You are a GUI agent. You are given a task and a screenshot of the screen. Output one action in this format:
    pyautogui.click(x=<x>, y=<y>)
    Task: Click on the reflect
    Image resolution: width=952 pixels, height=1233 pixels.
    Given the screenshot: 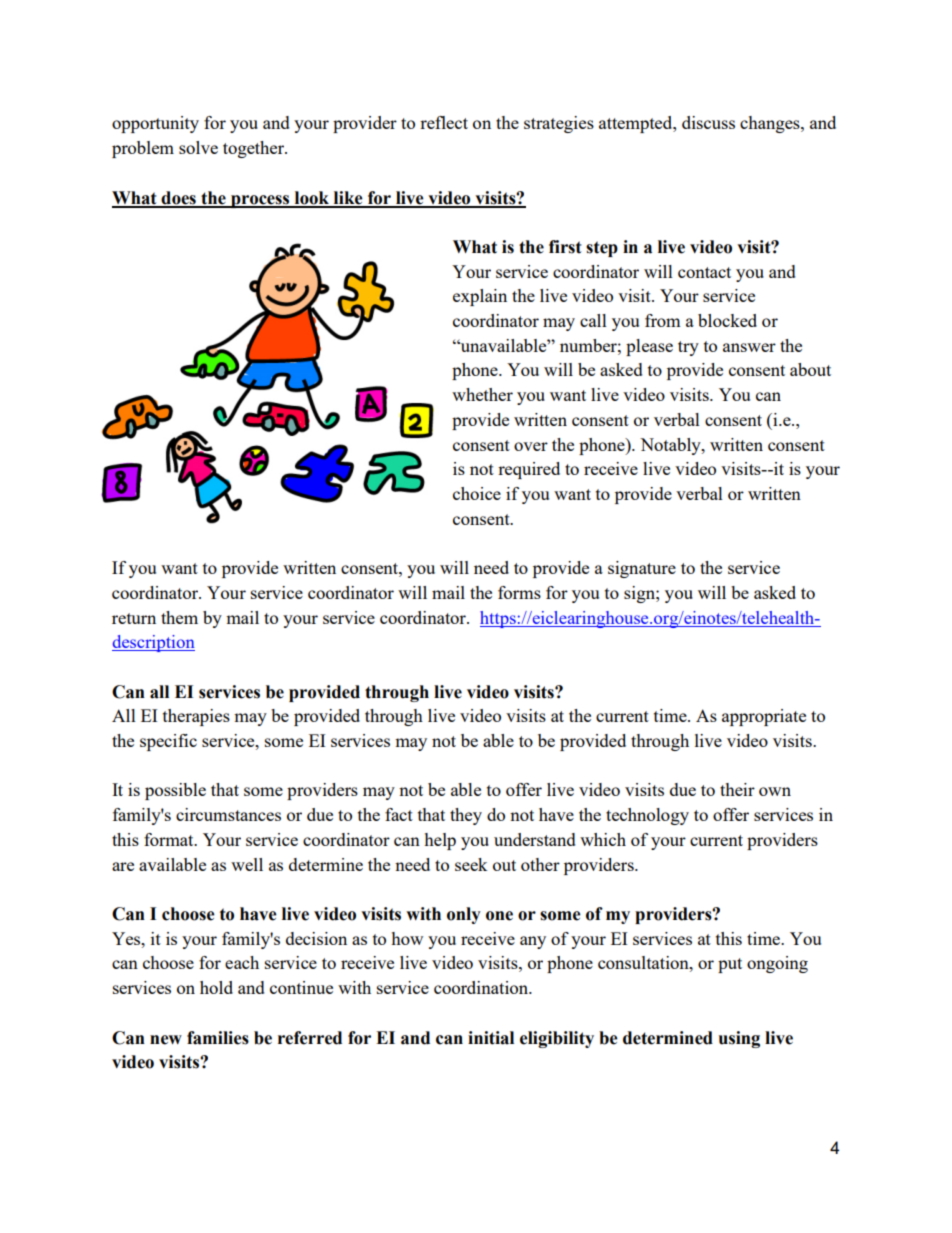 What is the action you would take?
    pyautogui.click(x=444, y=122)
